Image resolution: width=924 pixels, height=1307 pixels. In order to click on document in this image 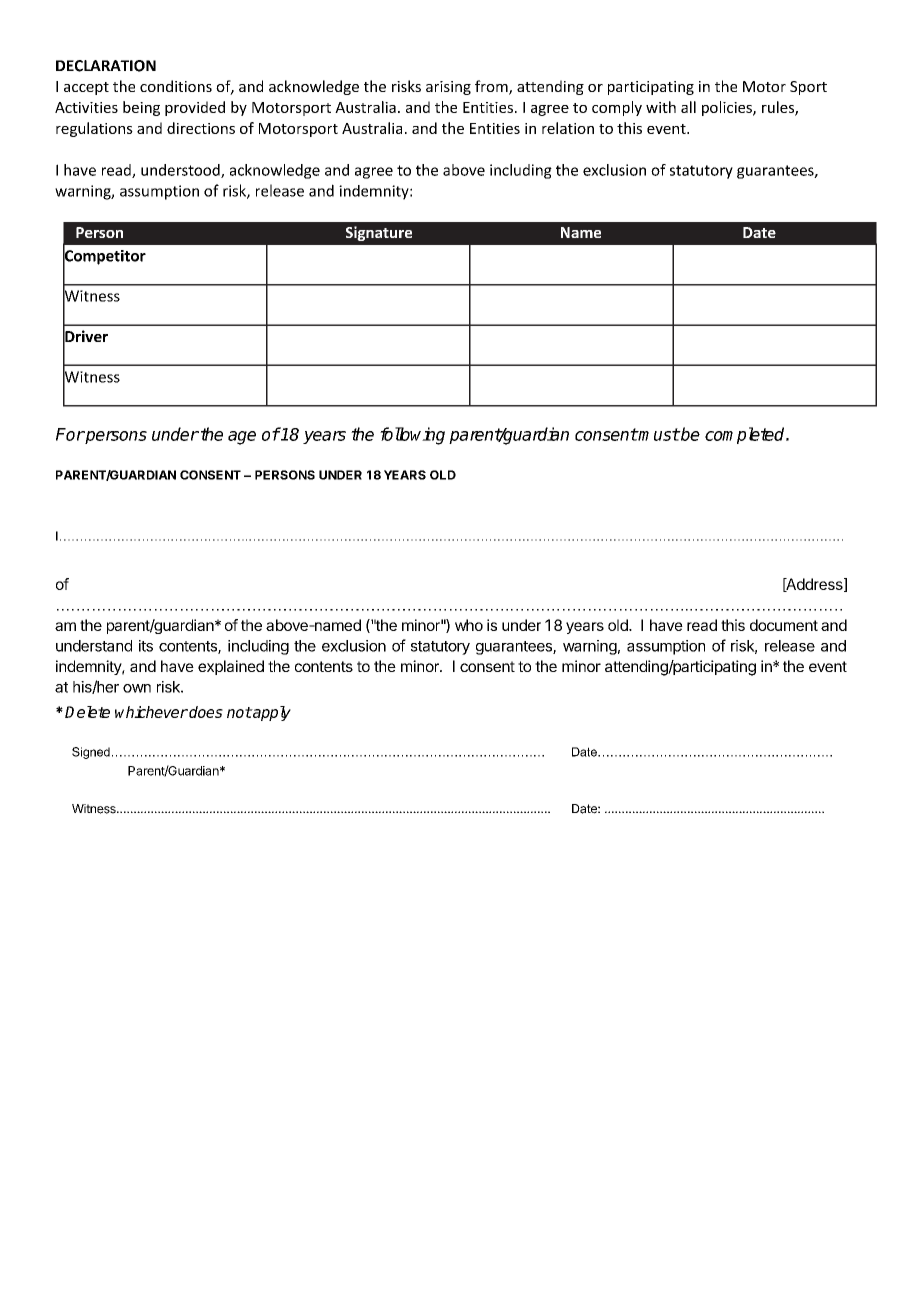, I will do `click(784, 625)`.
